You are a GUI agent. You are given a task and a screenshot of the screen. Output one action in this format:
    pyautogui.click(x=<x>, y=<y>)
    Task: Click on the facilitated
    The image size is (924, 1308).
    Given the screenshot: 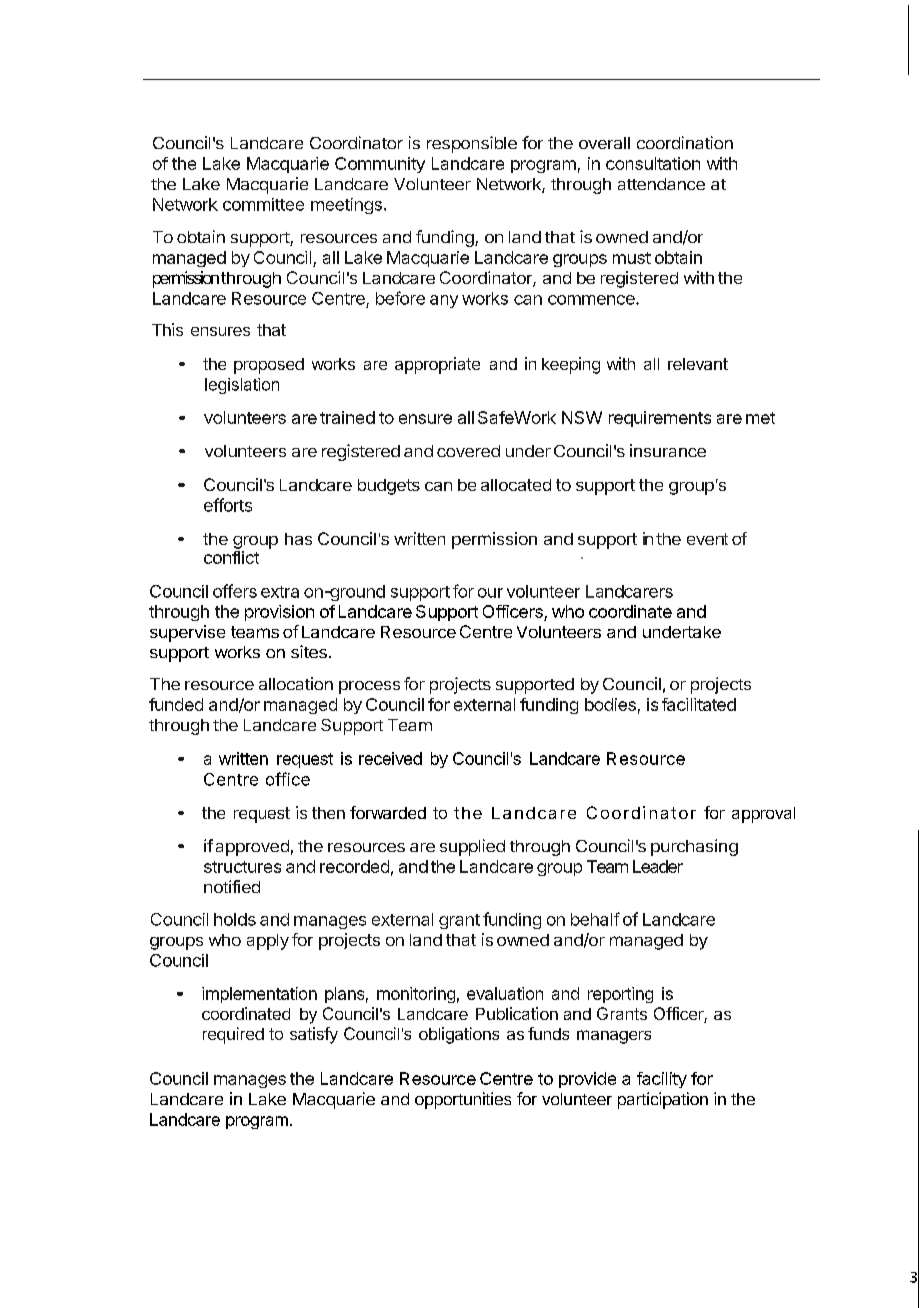 What is the action you would take?
    pyautogui.click(x=699, y=704)
